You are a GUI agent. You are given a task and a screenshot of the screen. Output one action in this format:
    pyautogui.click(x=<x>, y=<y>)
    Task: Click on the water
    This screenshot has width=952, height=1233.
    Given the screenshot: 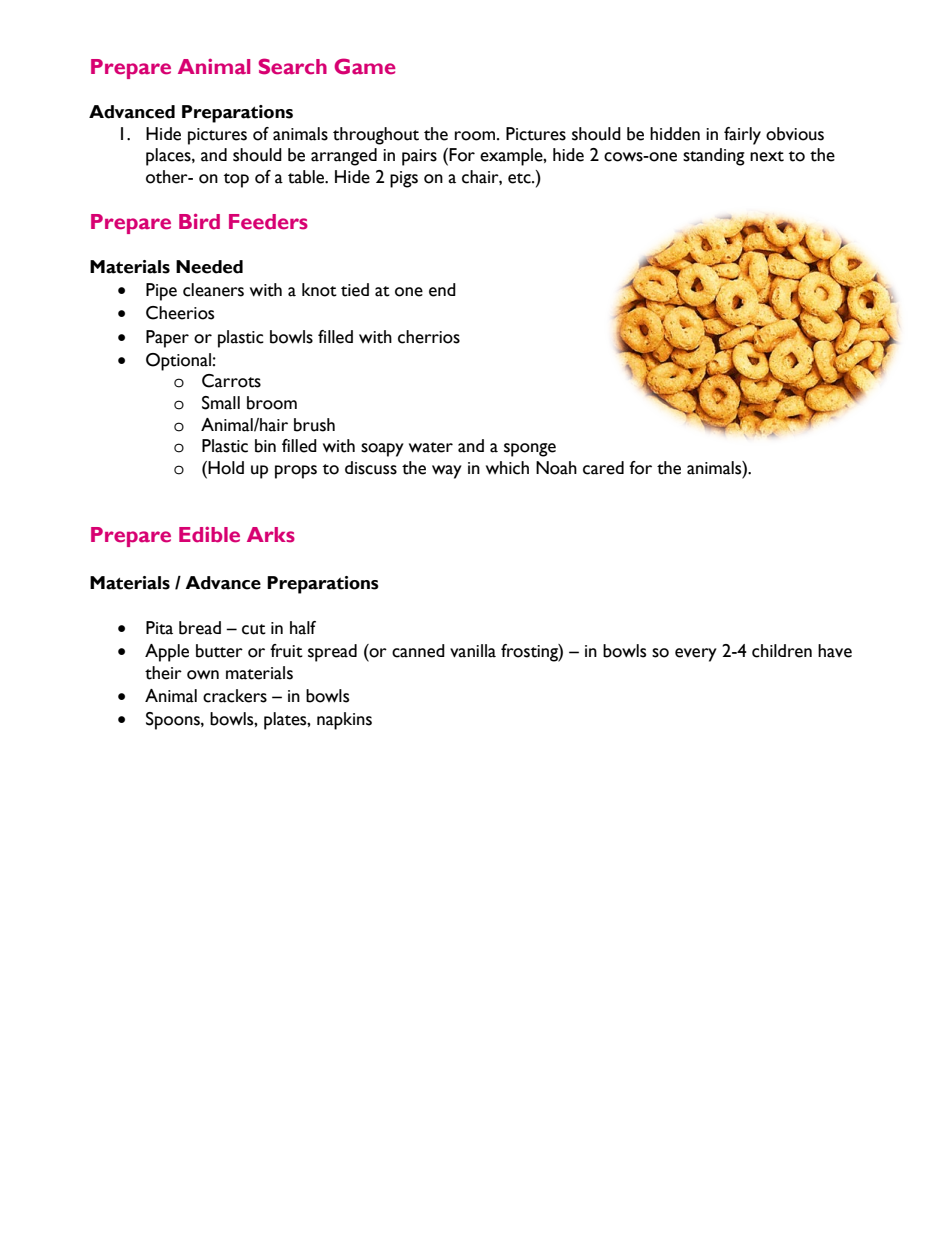 What is the action you would take?
    pyautogui.click(x=431, y=447)
